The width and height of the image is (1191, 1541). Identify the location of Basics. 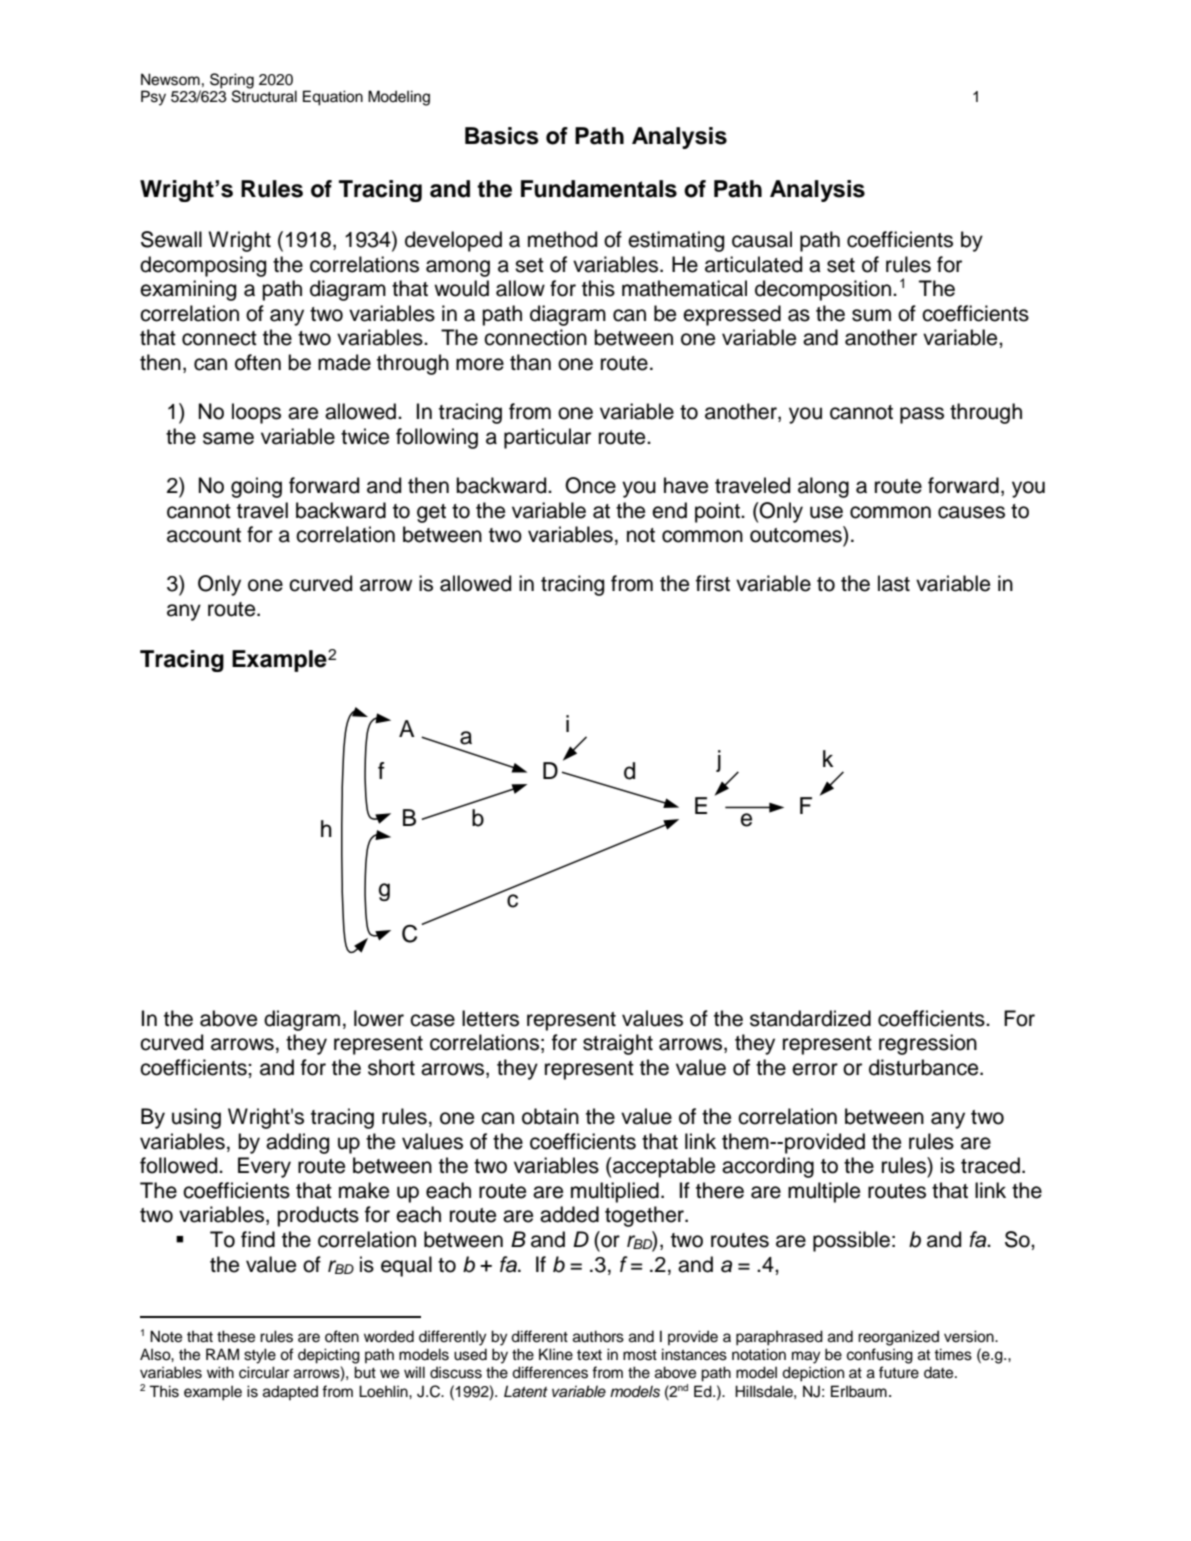
(502, 136).
